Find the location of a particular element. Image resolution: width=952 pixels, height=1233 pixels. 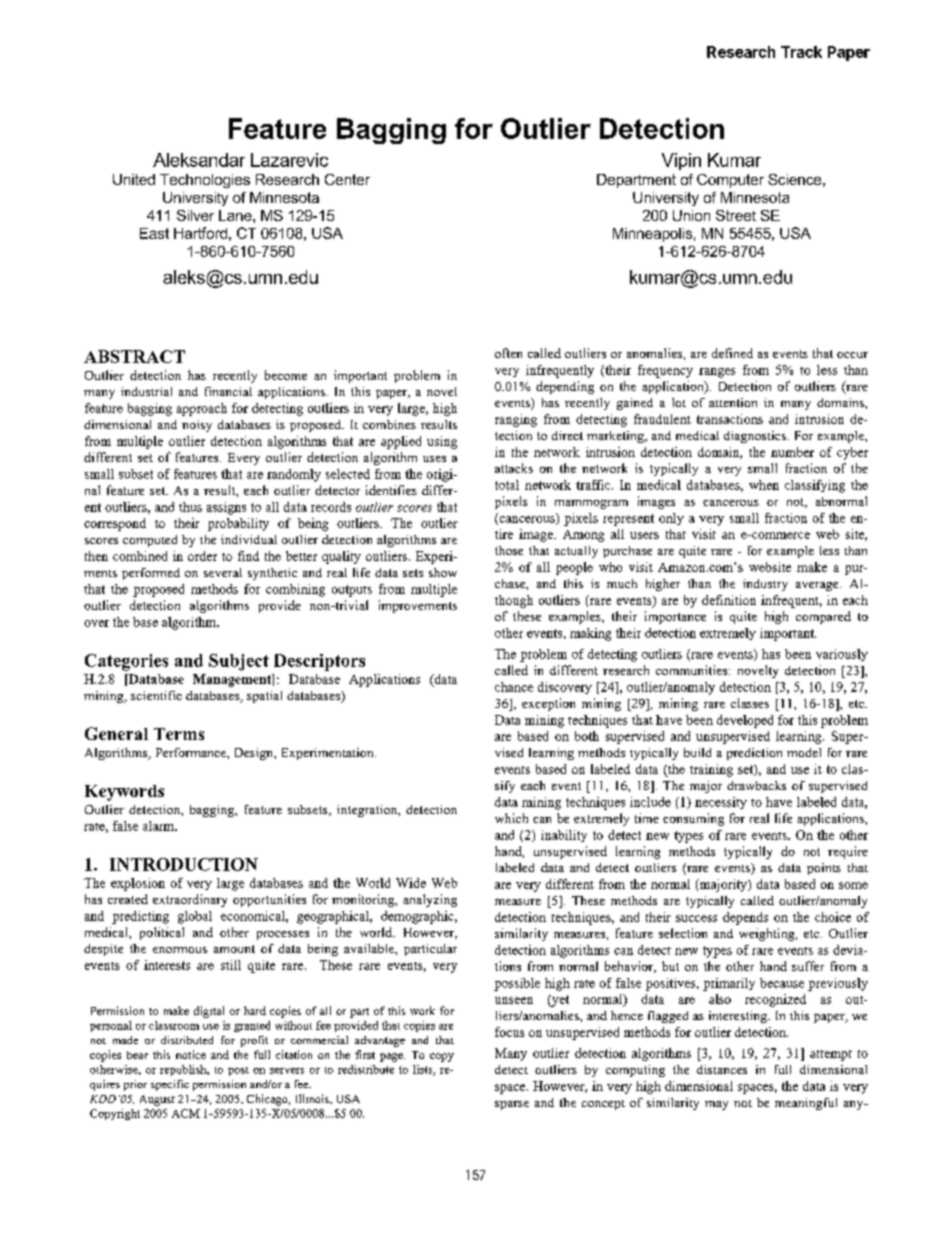

Center is located at coordinates (347, 179).
